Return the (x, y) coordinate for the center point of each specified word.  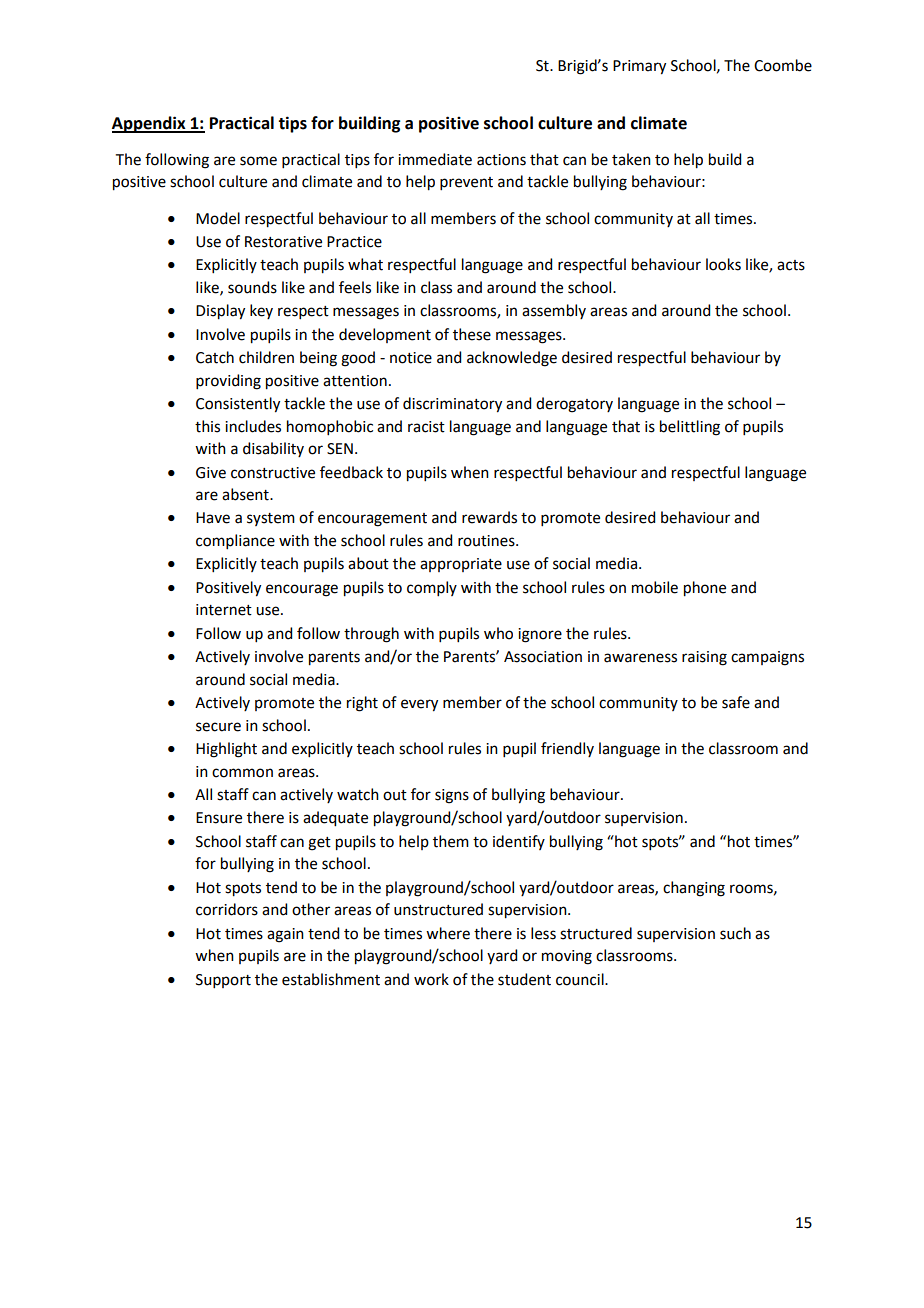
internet (224, 610)
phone (705, 589)
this (207, 426)
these (472, 334)
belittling (690, 428)
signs (452, 796)
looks (723, 264)
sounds (252, 287)
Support (223, 981)
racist (426, 427)
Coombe (783, 65)
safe (736, 702)
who (498, 633)
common (242, 773)
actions (501, 160)
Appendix (150, 124)
